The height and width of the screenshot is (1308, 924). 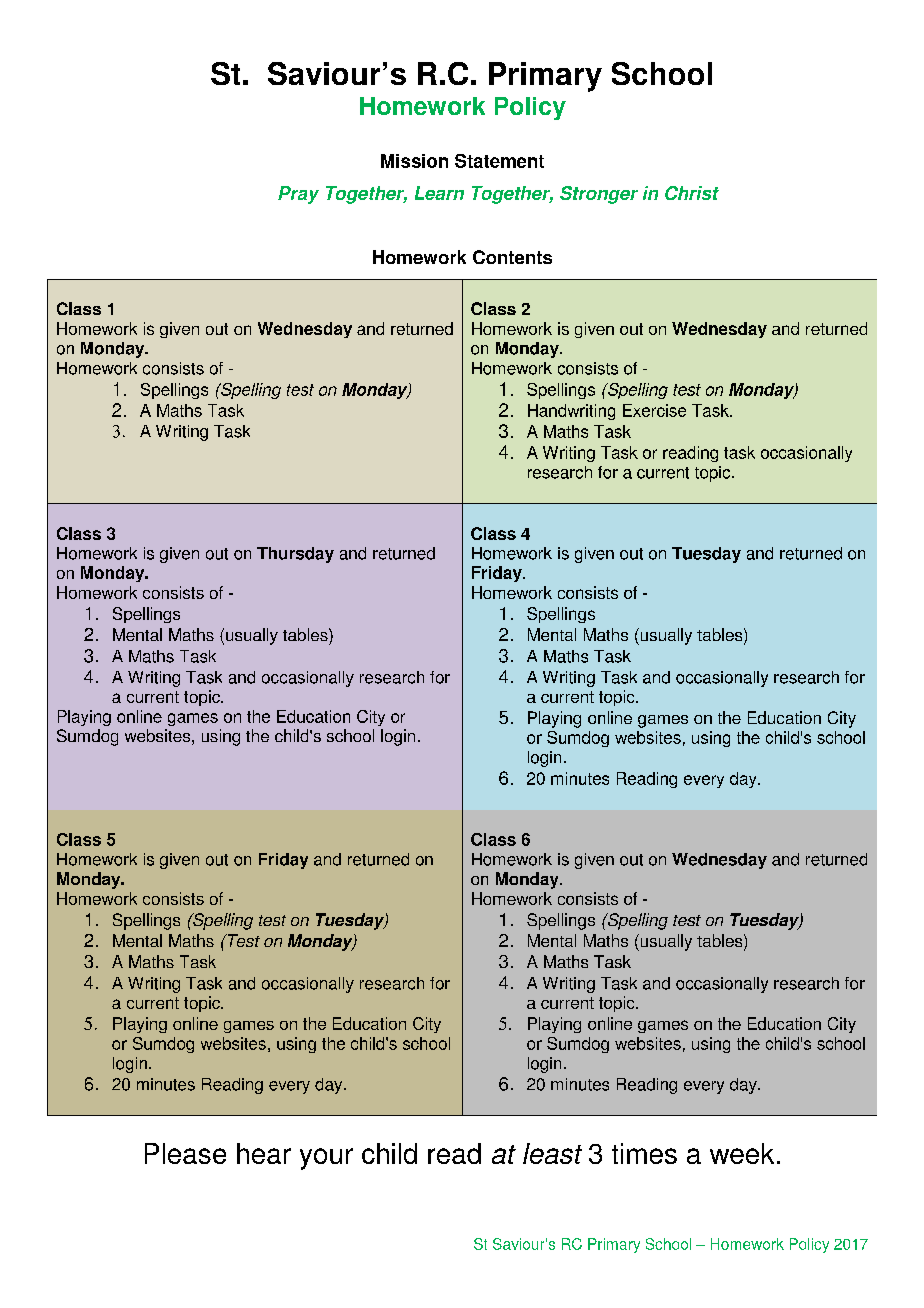 What do you see at coordinates (552, 1153) in the screenshot?
I see `least` at bounding box center [552, 1153].
